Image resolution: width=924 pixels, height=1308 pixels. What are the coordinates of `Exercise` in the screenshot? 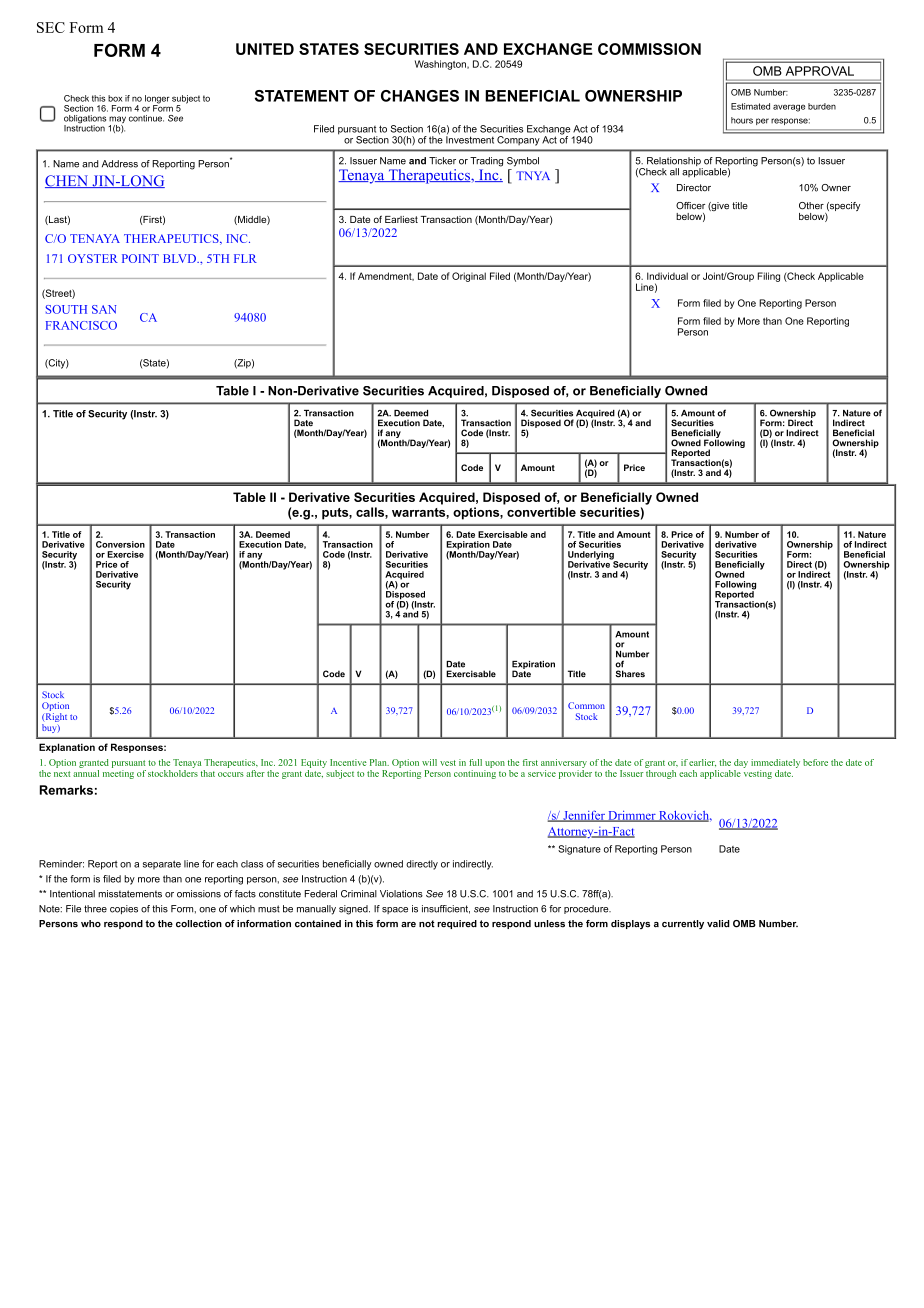 It's located at (125, 554).
